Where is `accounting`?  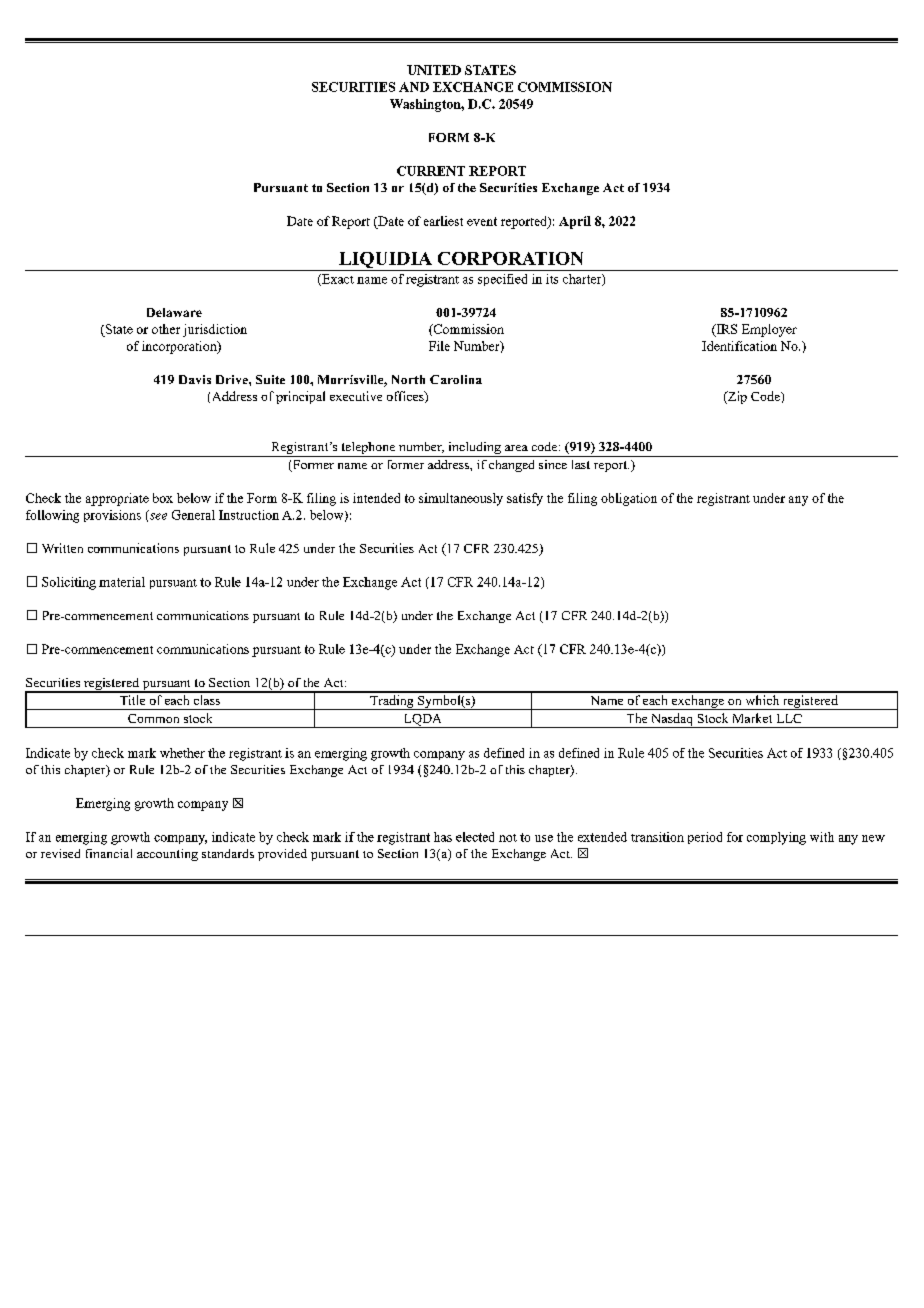 accounting is located at coordinates (167, 855).
